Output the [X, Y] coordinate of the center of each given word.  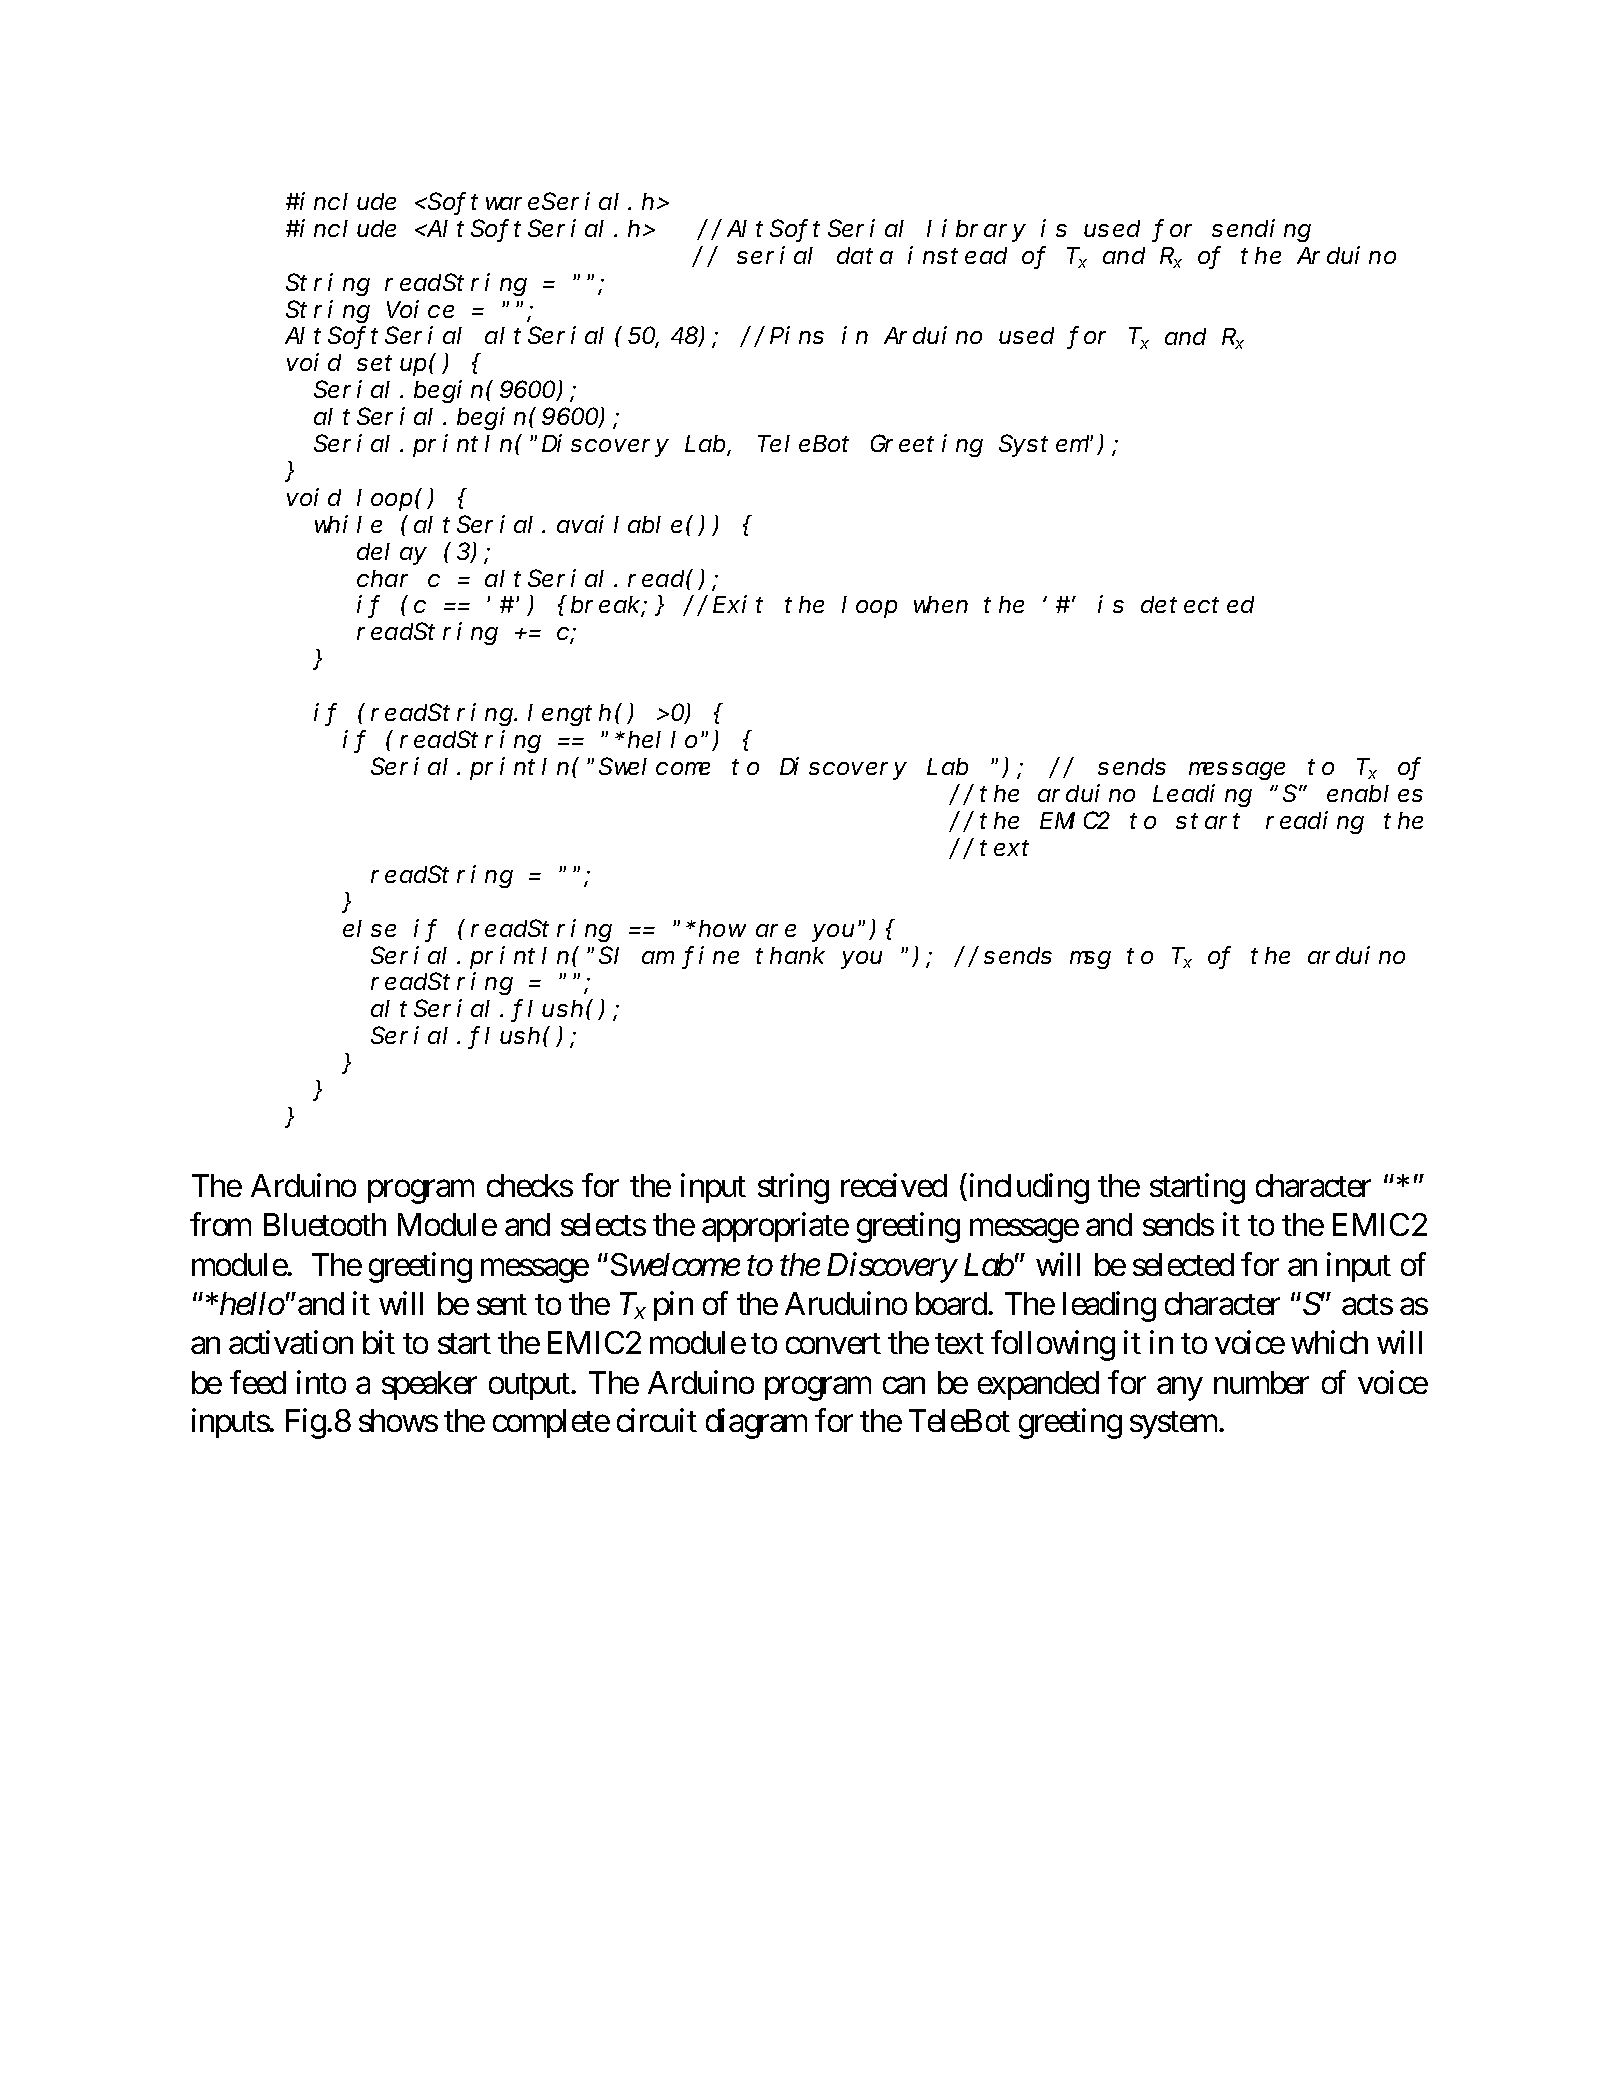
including [1027, 1188]
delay [392, 554]
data [865, 255]
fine [712, 956]
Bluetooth [325, 1224]
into [321, 1382]
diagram [756, 1424]
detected [1197, 605]
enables [1375, 793]
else [369, 928]
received [894, 1185]
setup [391, 366]
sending [1261, 230]
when [941, 605]
